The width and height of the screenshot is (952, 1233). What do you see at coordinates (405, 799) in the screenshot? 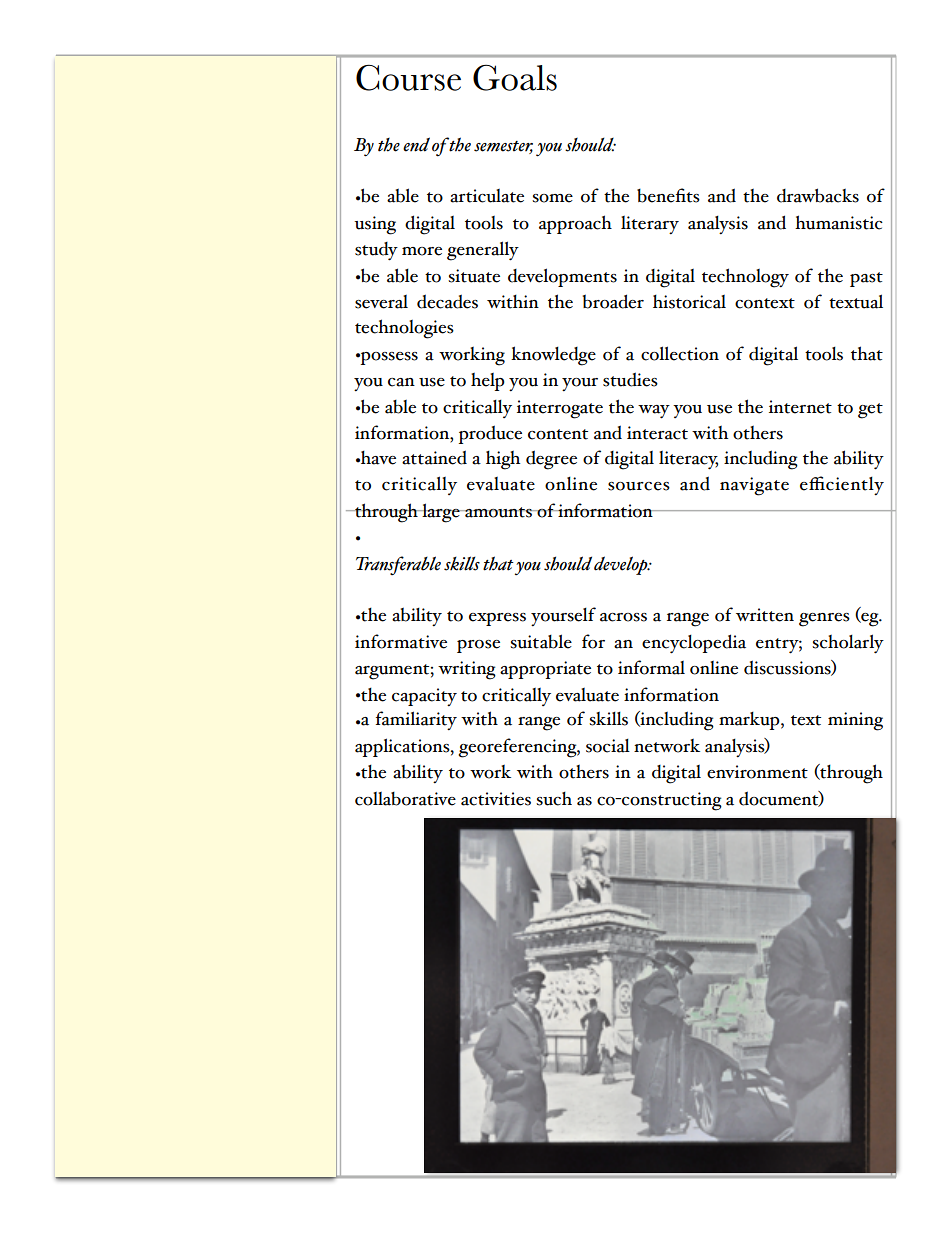
I see `collaborative` at bounding box center [405, 799].
